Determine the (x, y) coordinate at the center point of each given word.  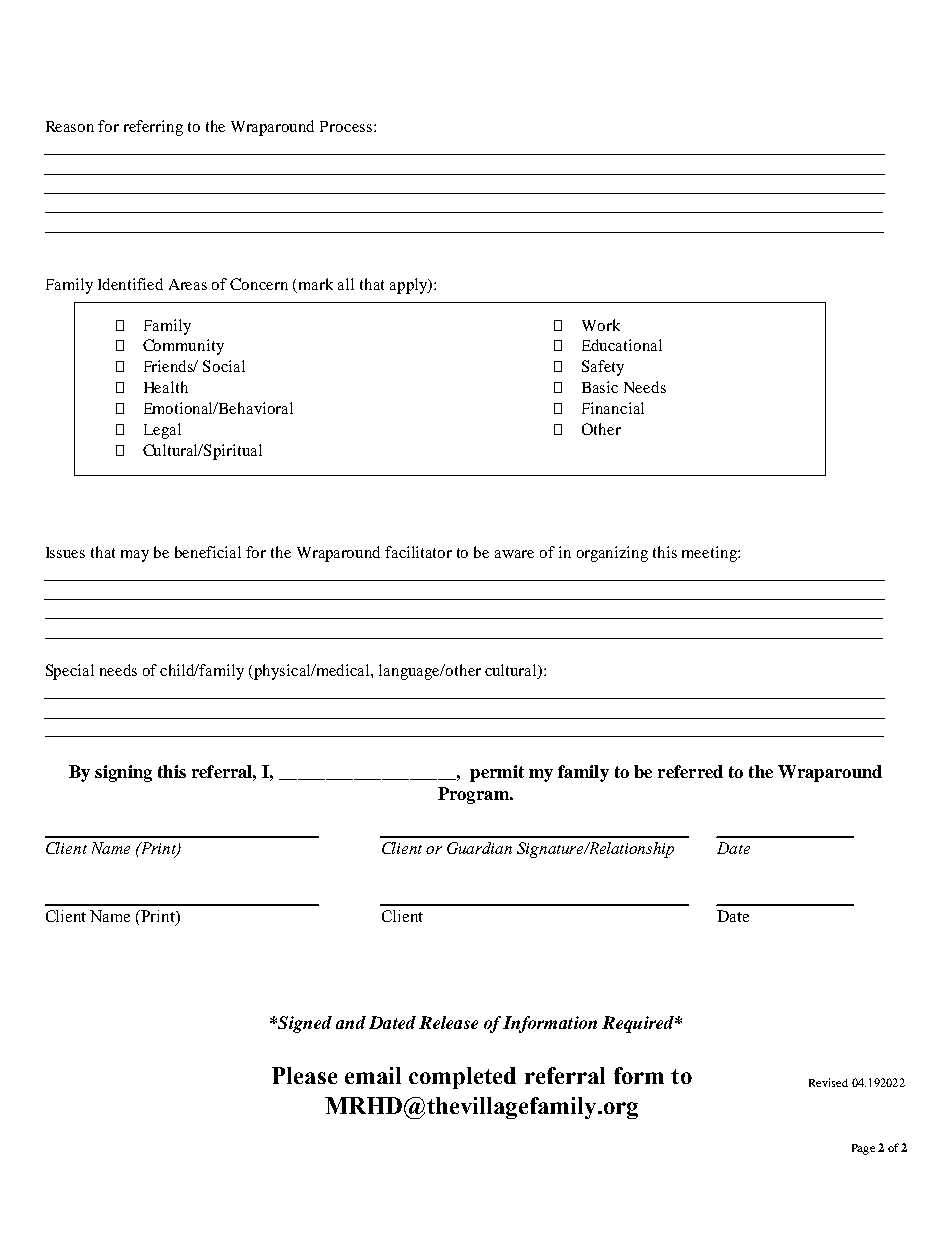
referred (690, 771)
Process (346, 126)
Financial (613, 408)
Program (475, 795)
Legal (162, 431)
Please (304, 1075)
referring (153, 128)
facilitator (418, 552)
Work (601, 325)
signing (123, 773)
